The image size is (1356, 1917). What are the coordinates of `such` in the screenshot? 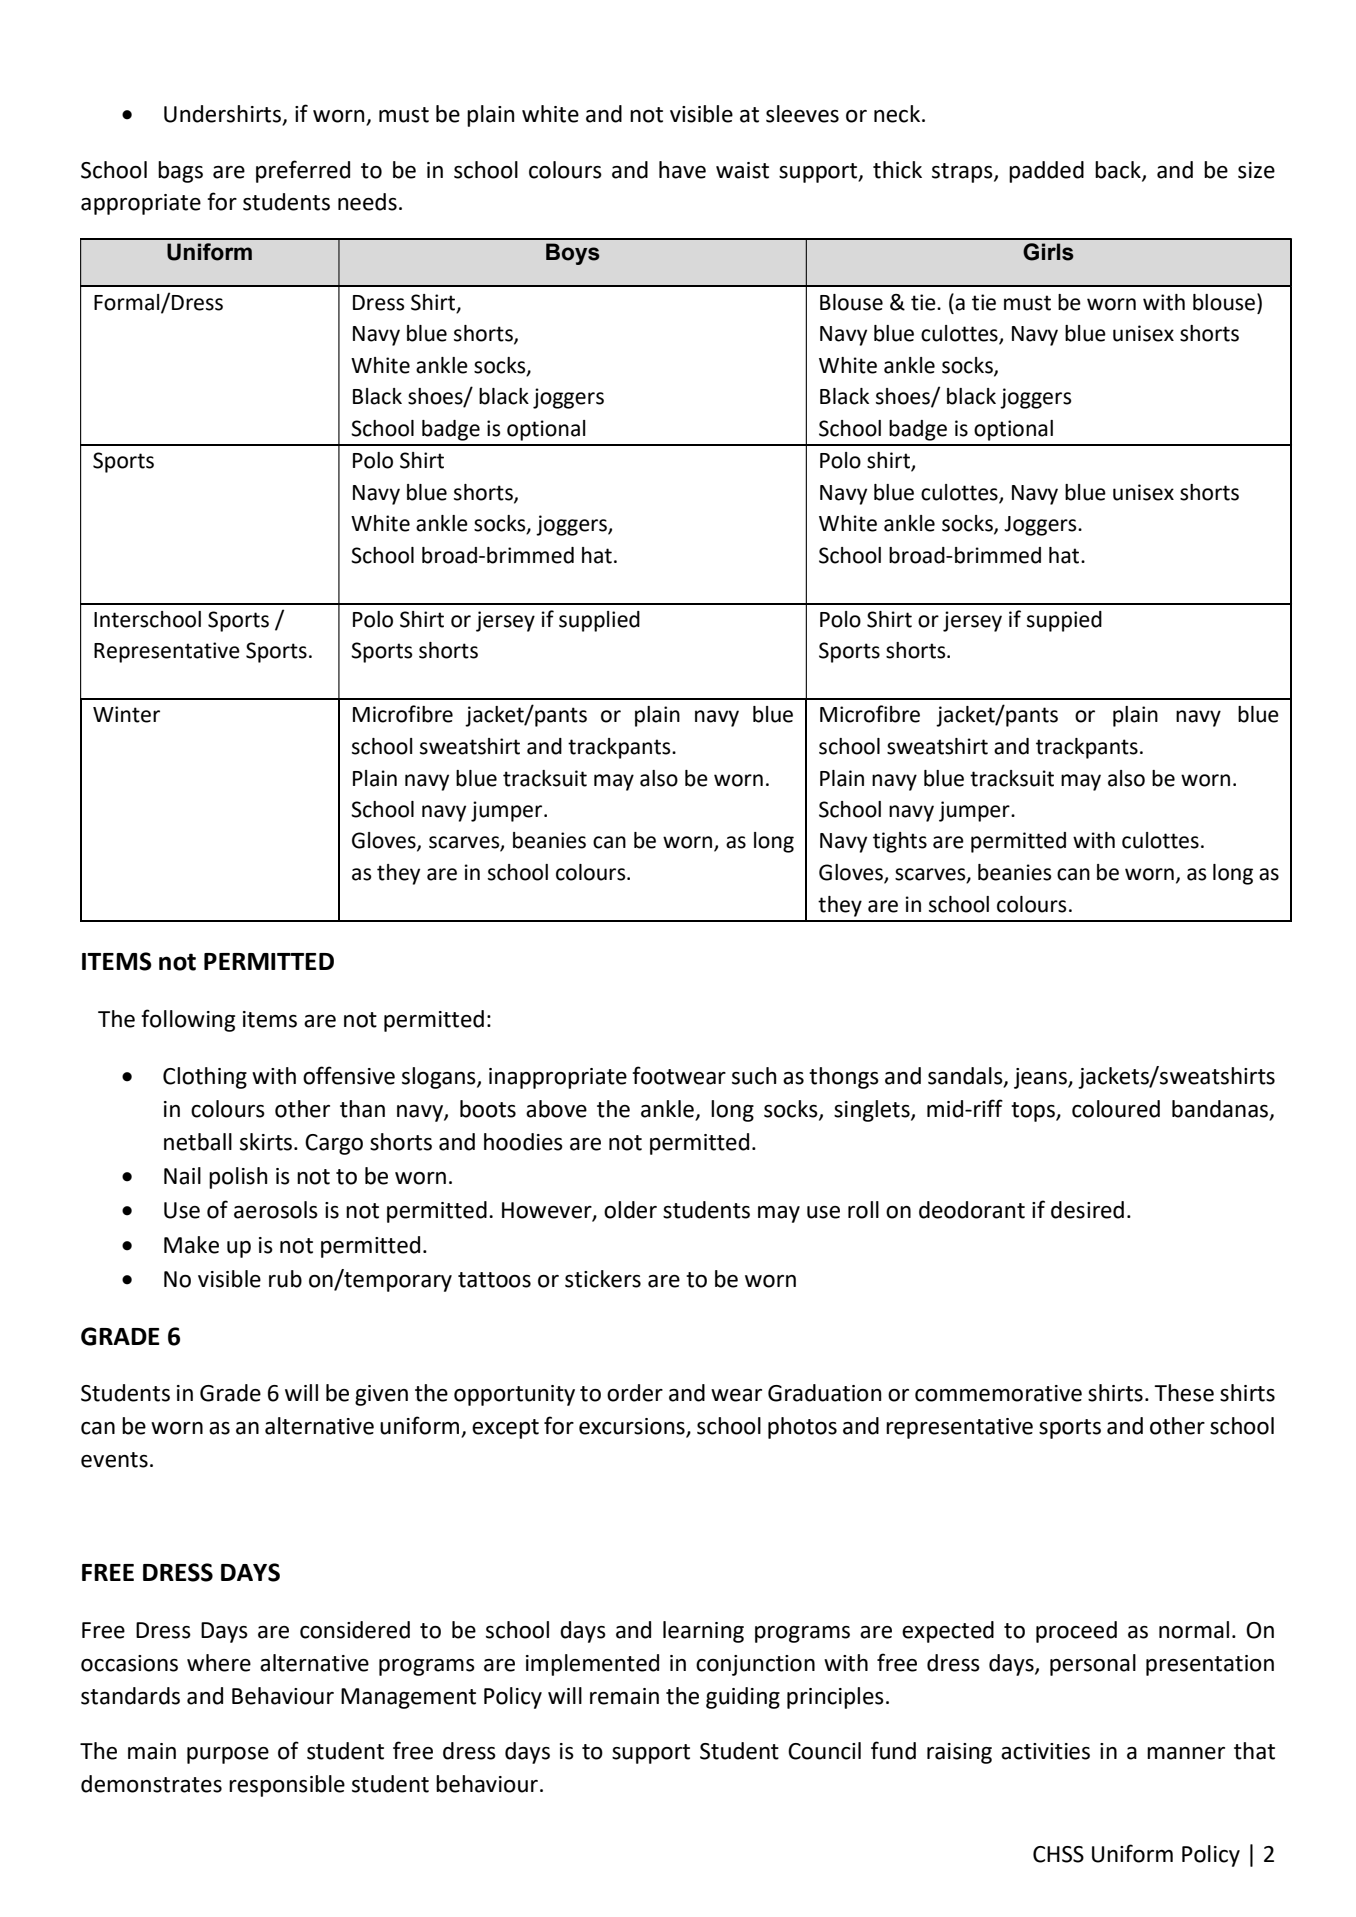 It's located at (754, 1076).
